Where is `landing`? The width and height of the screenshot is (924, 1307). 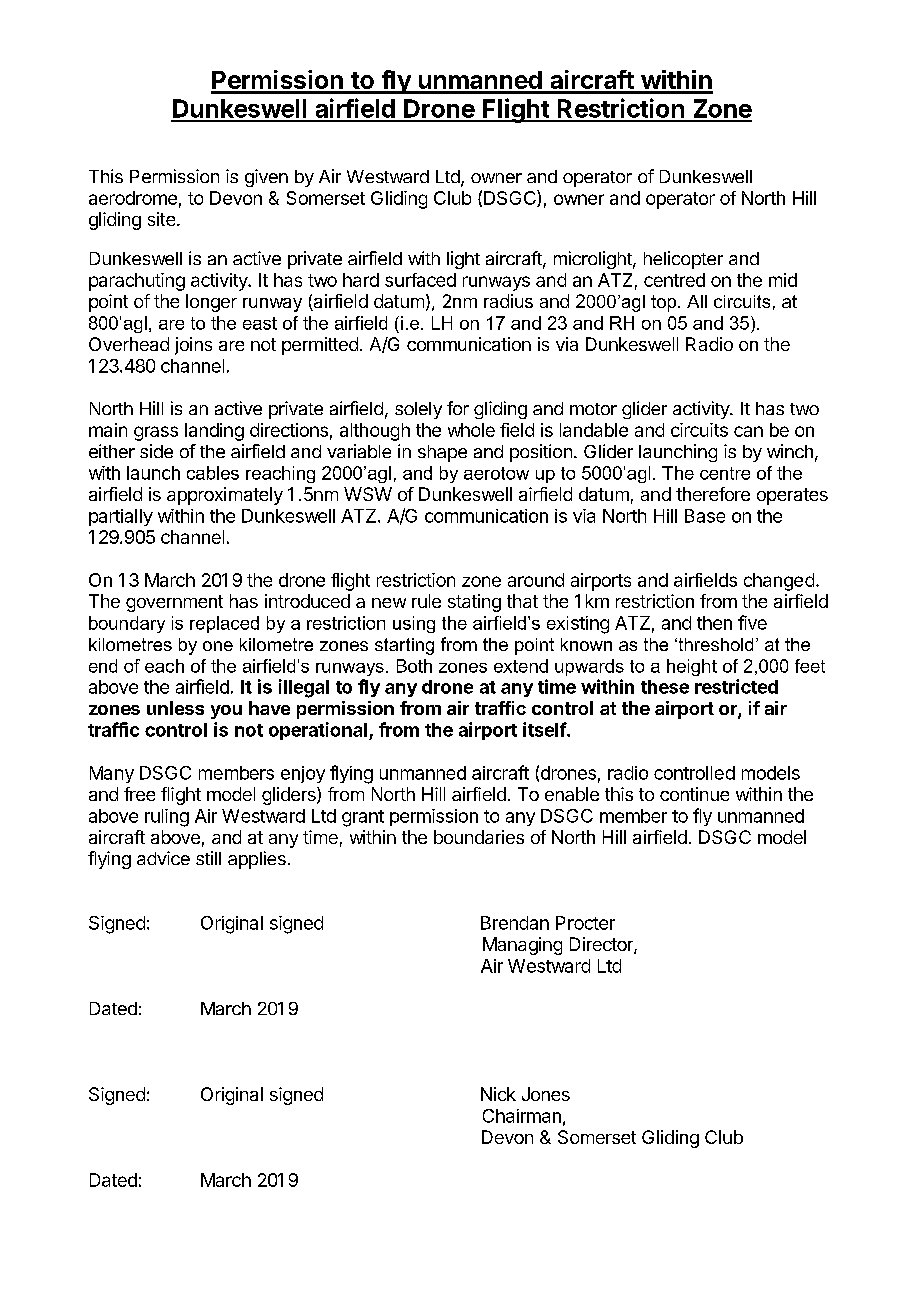
landing is located at coordinates (214, 432).
